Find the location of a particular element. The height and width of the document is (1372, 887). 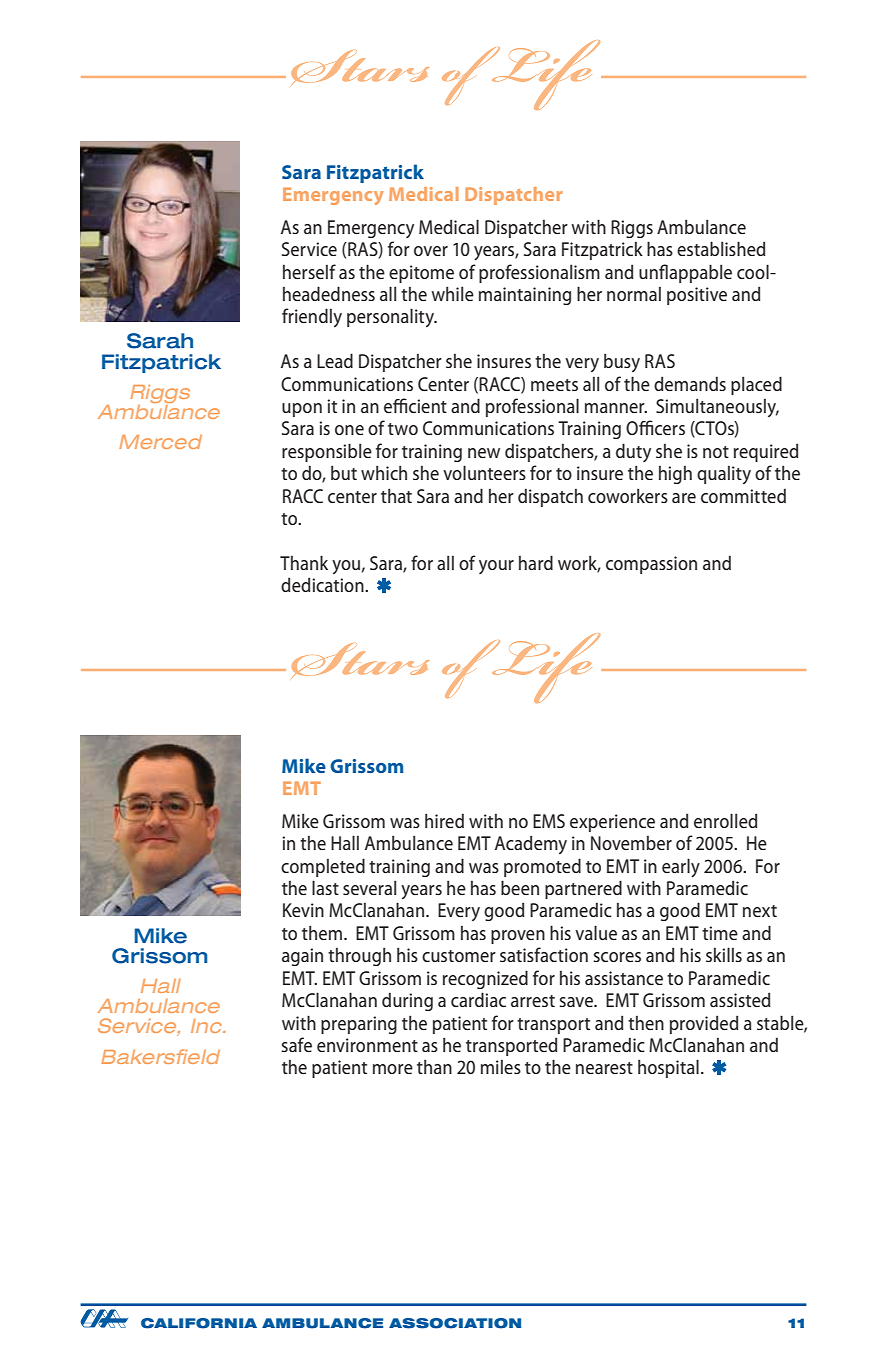

while is located at coordinates (452, 293).
